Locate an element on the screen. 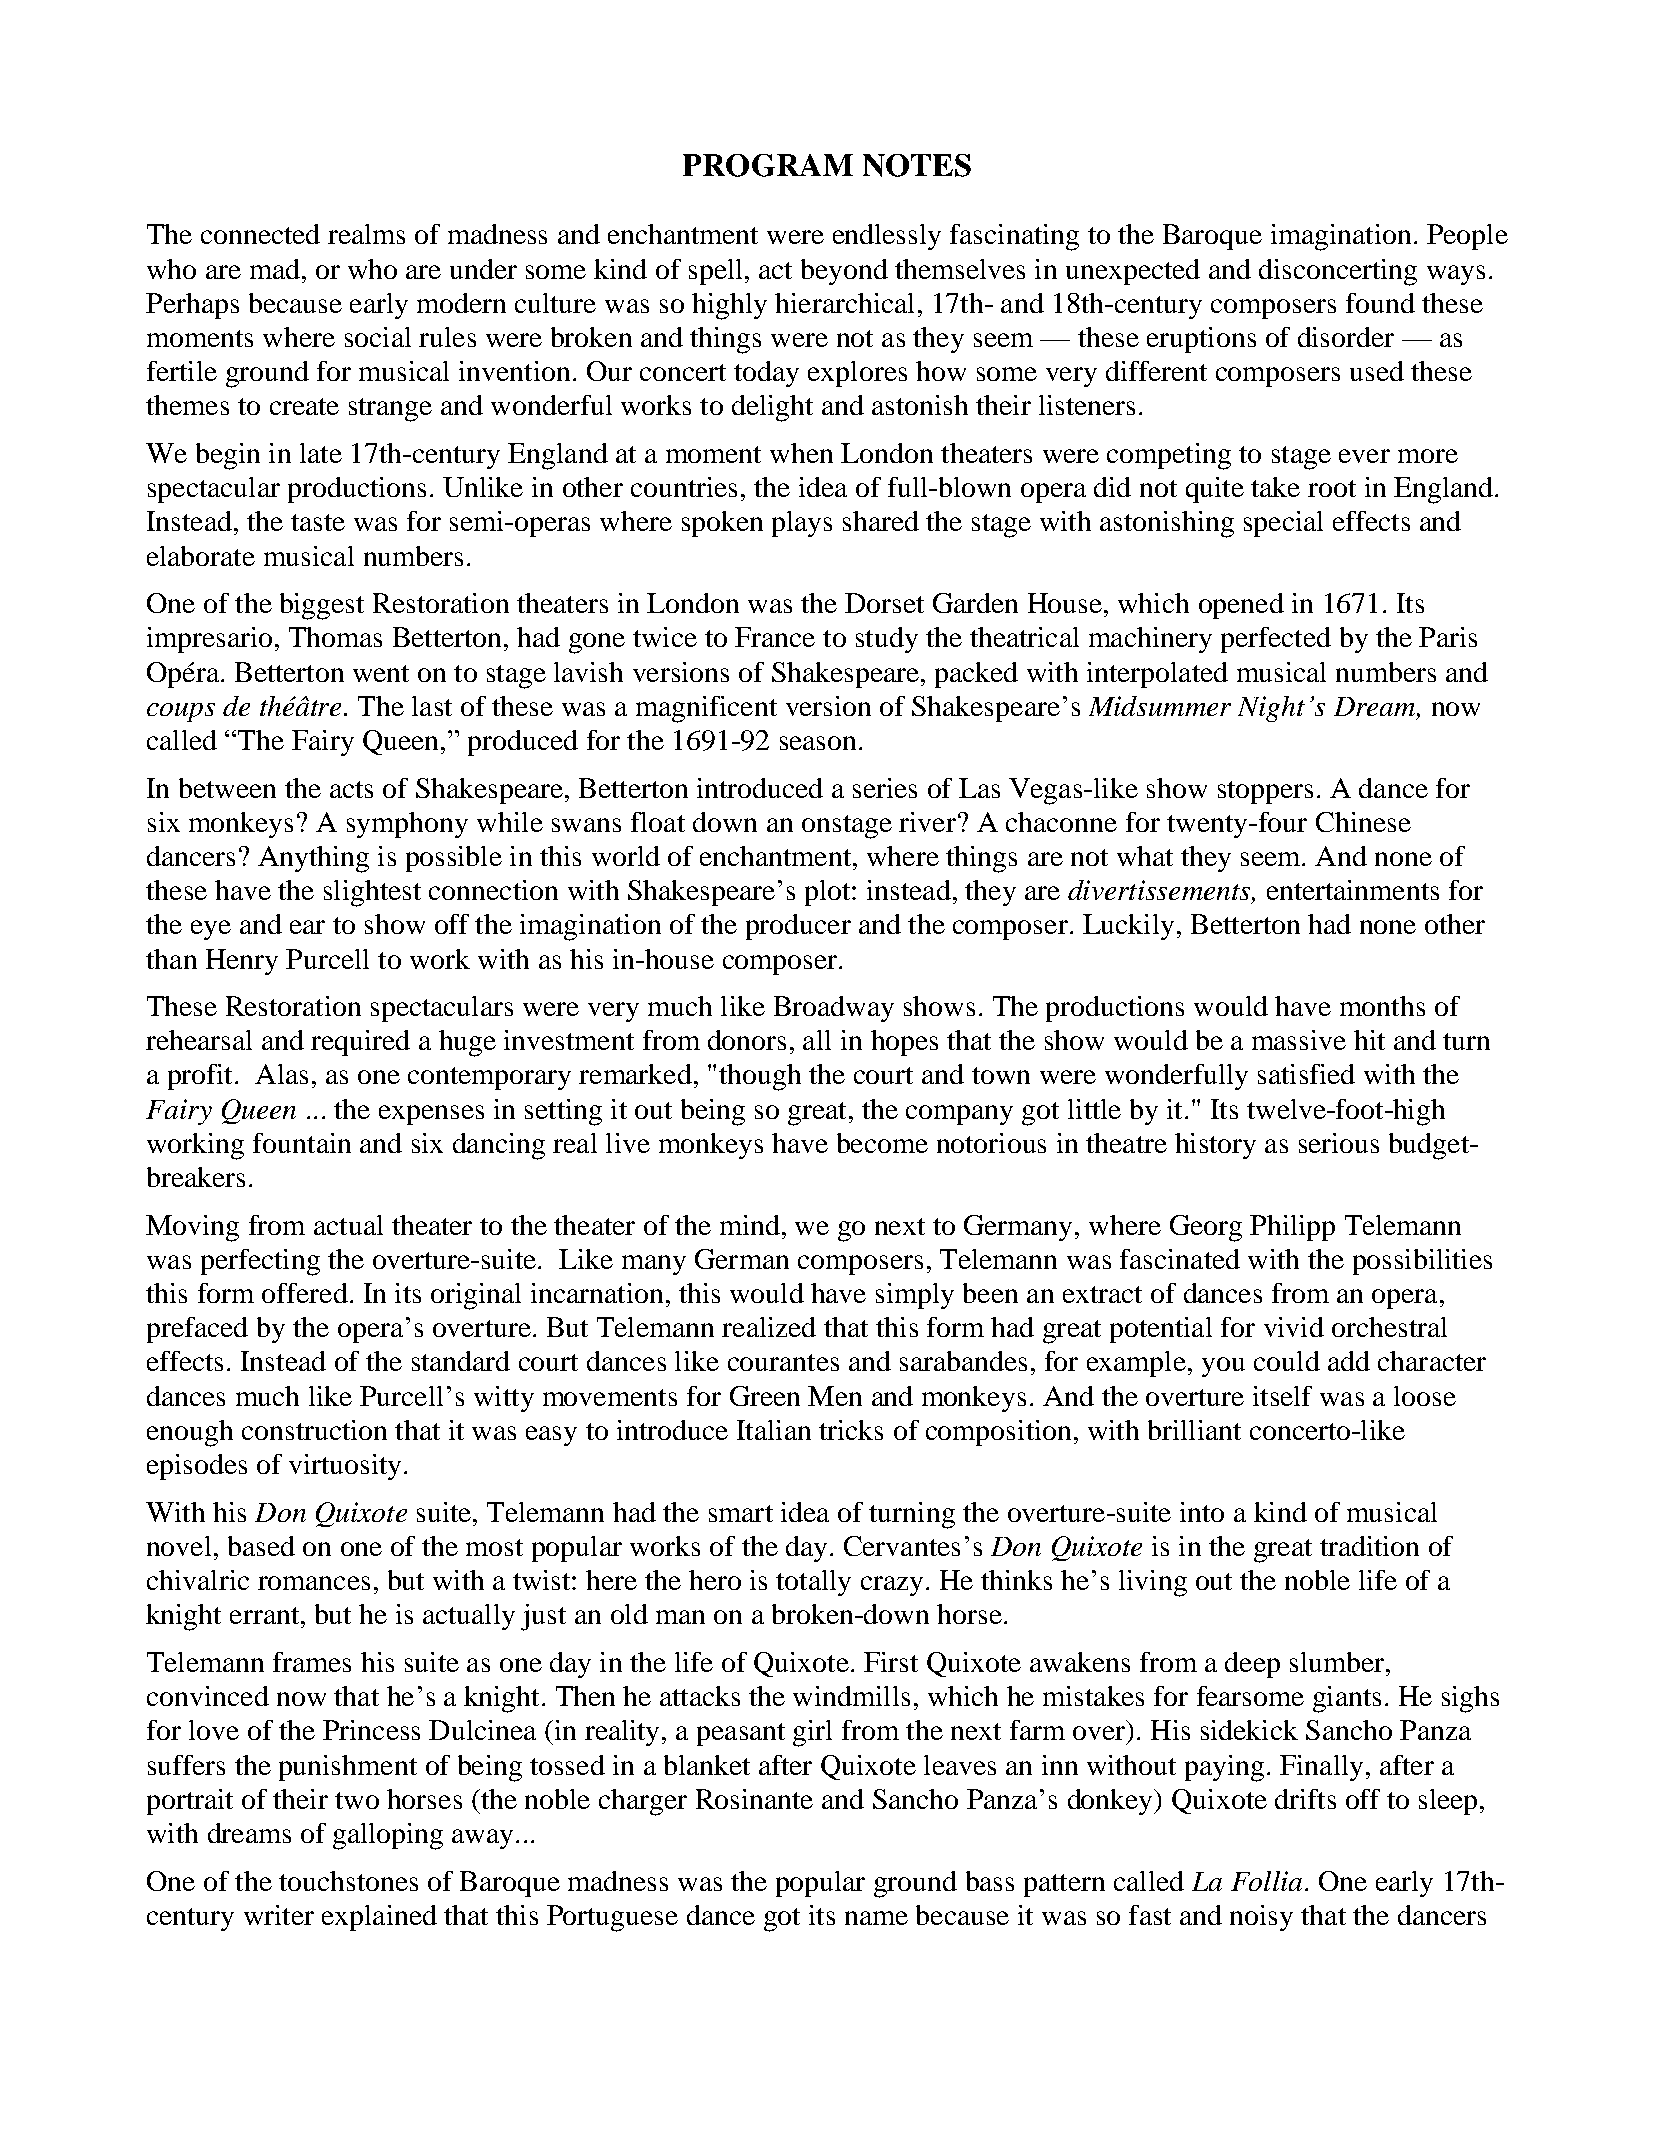 The width and height of the screenshot is (1654, 2140). name is located at coordinates (876, 1918).
